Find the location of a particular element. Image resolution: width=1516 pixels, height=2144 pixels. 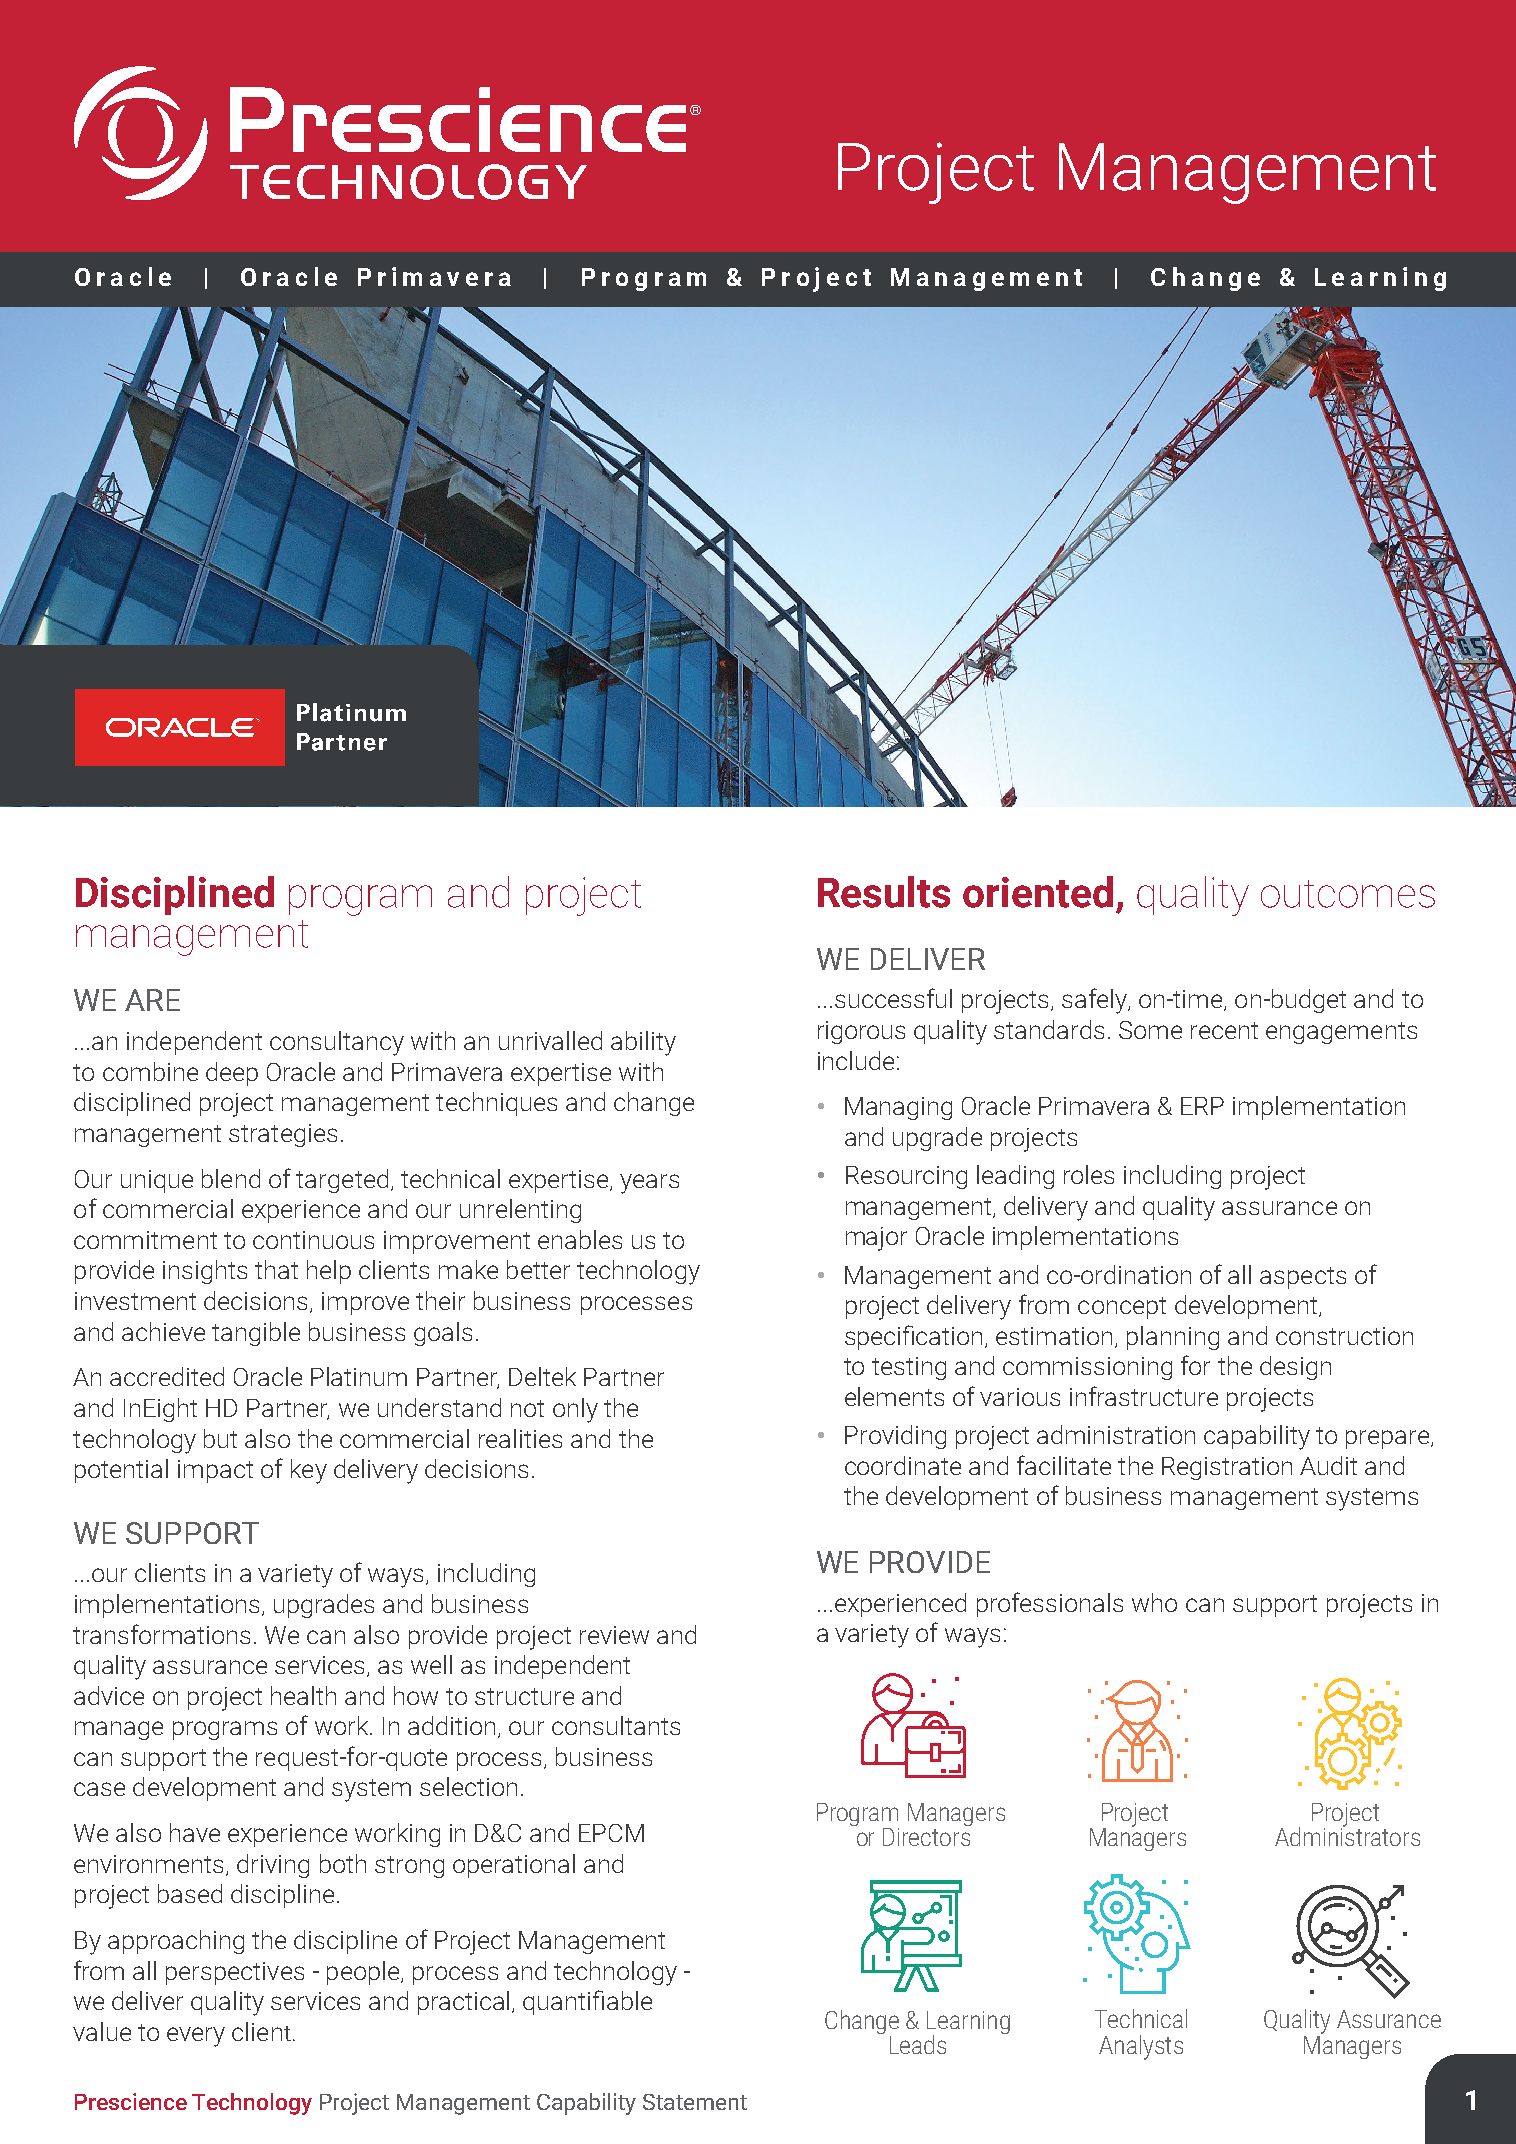

have is located at coordinates (195, 1832).
